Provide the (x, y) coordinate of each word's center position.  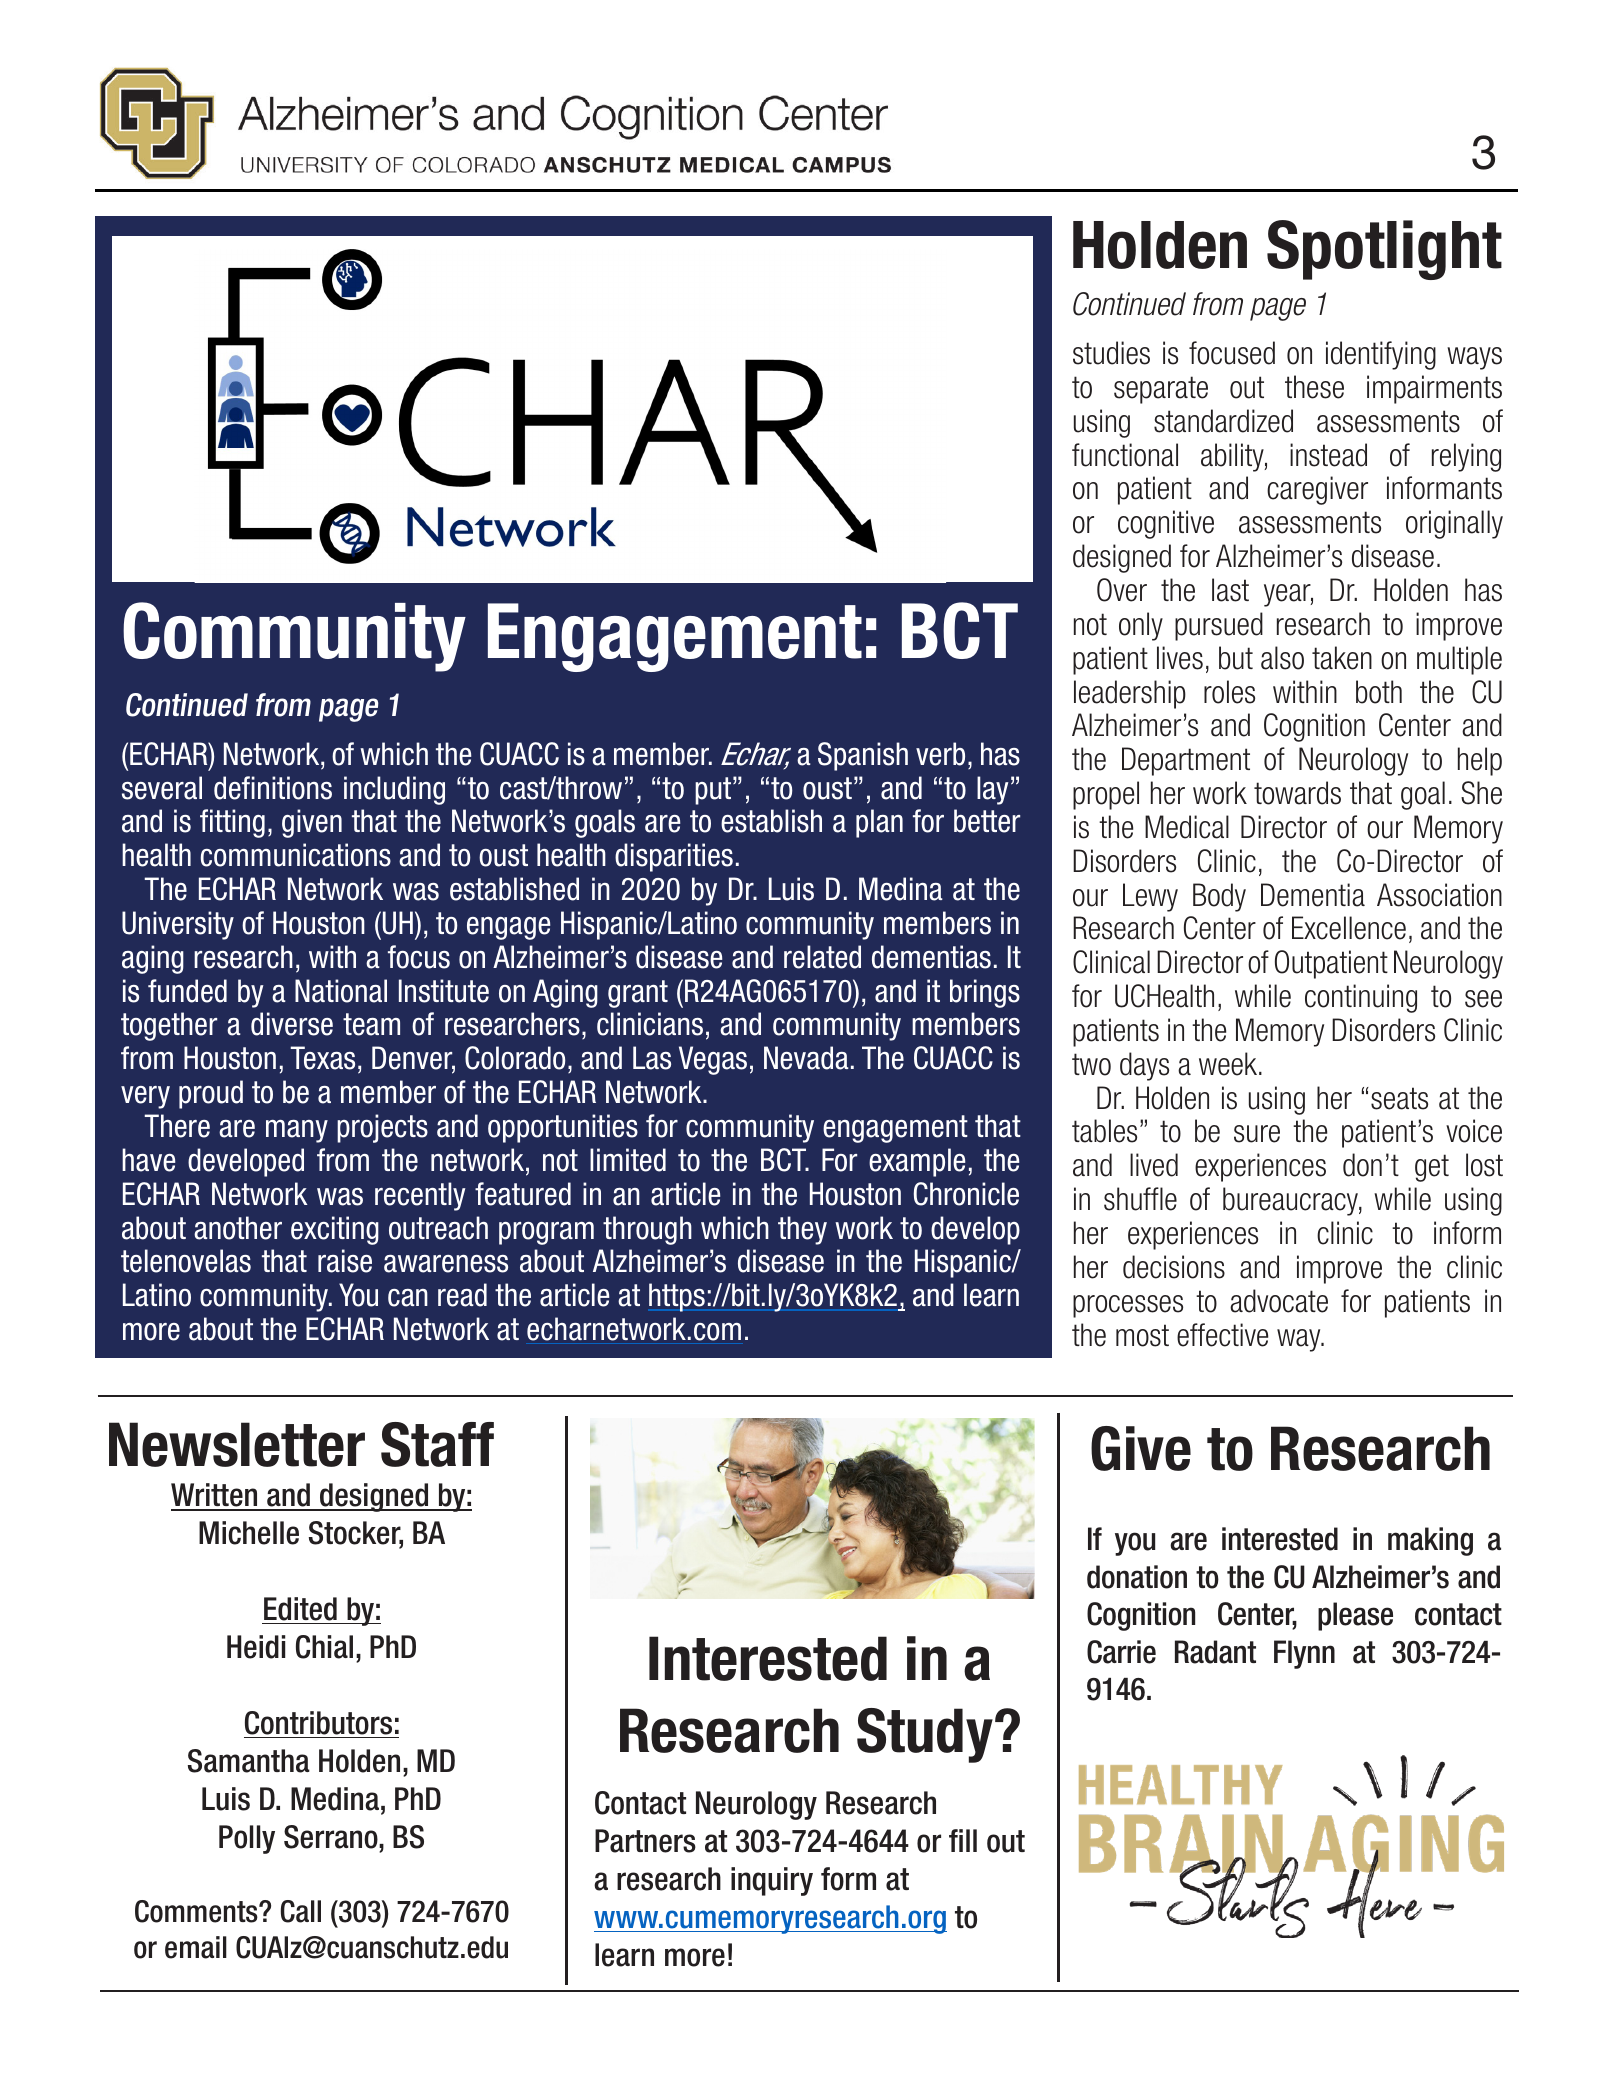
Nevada (806, 1058)
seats (1399, 1098)
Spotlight (1384, 250)
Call (301, 1911)
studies (1111, 353)
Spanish (863, 756)
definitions (273, 788)
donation (1137, 1577)
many (297, 1131)
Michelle (249, 1533)
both (1379, 692)
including (394, 790)
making (1430, 1541)
